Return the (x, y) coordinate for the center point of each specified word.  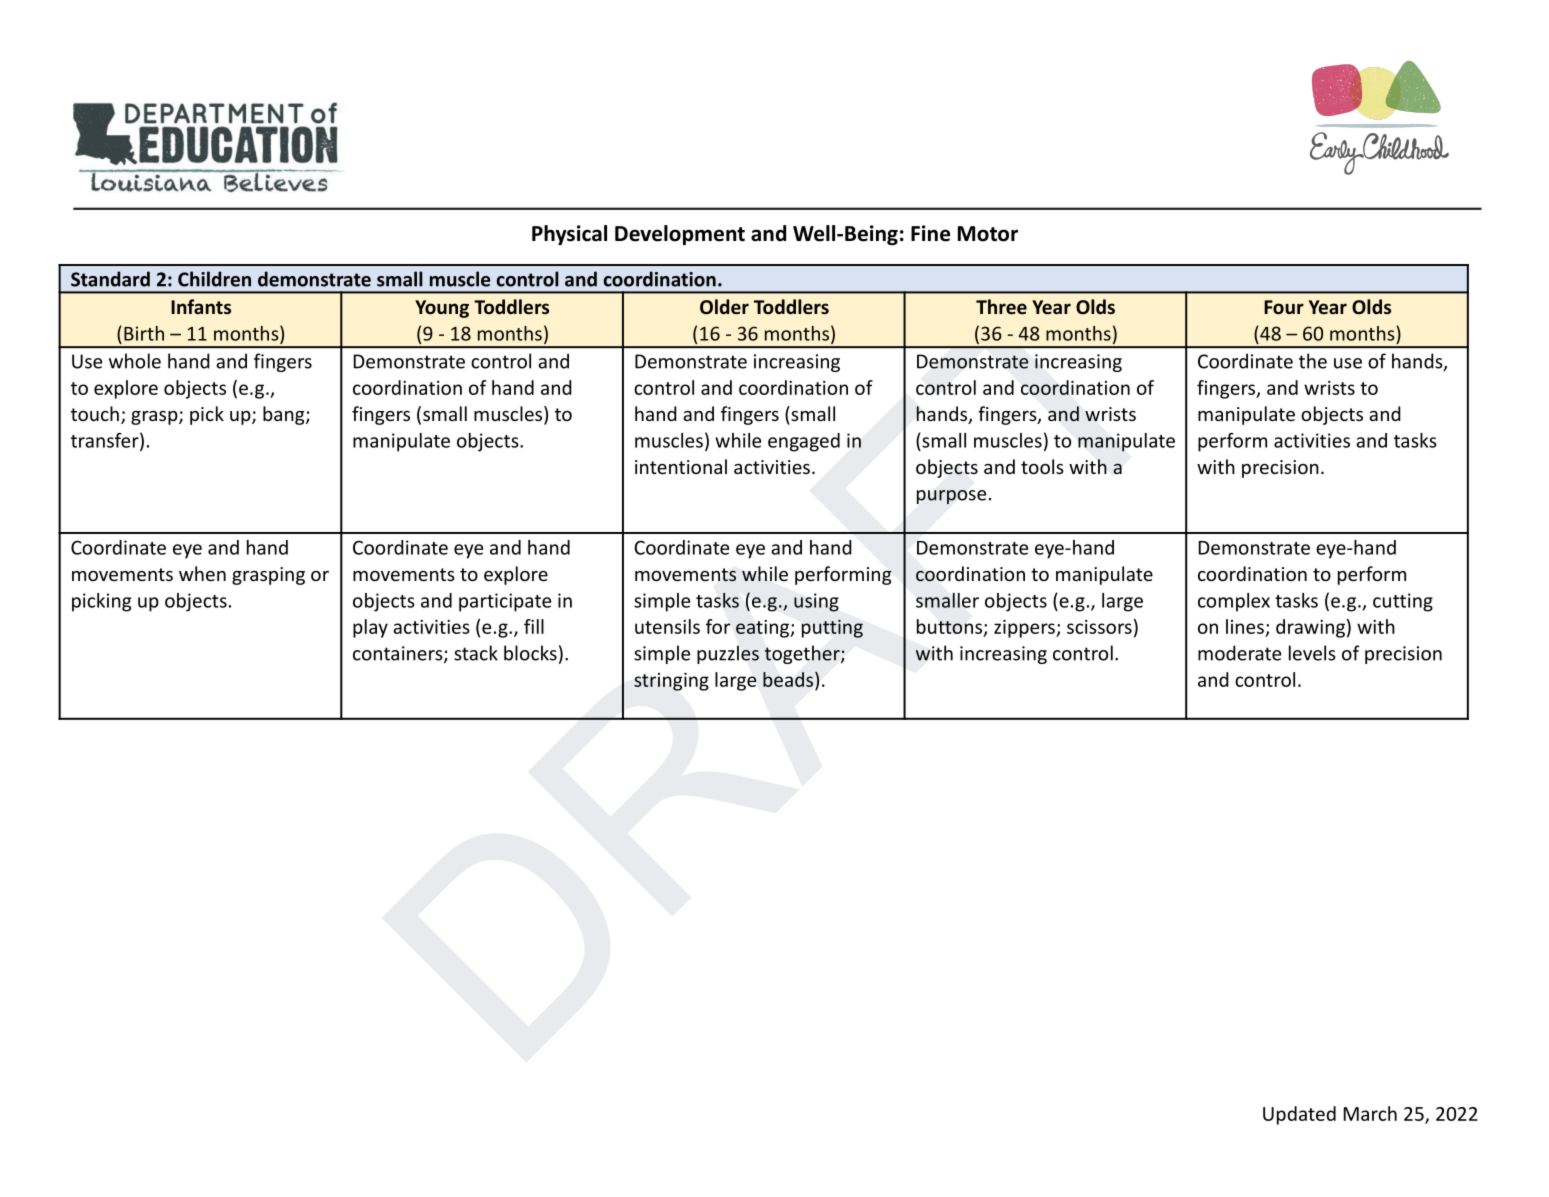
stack (476, 653)
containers (399, 654)
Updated (1299, 1115)
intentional (681, 466)
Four (1284, 307)
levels (1312, 653)
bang (285, 415)
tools (1042, 466)
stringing (671, 682)
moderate (1239, 653)
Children (214, 279)
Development (680, 235)
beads (789, 679)
